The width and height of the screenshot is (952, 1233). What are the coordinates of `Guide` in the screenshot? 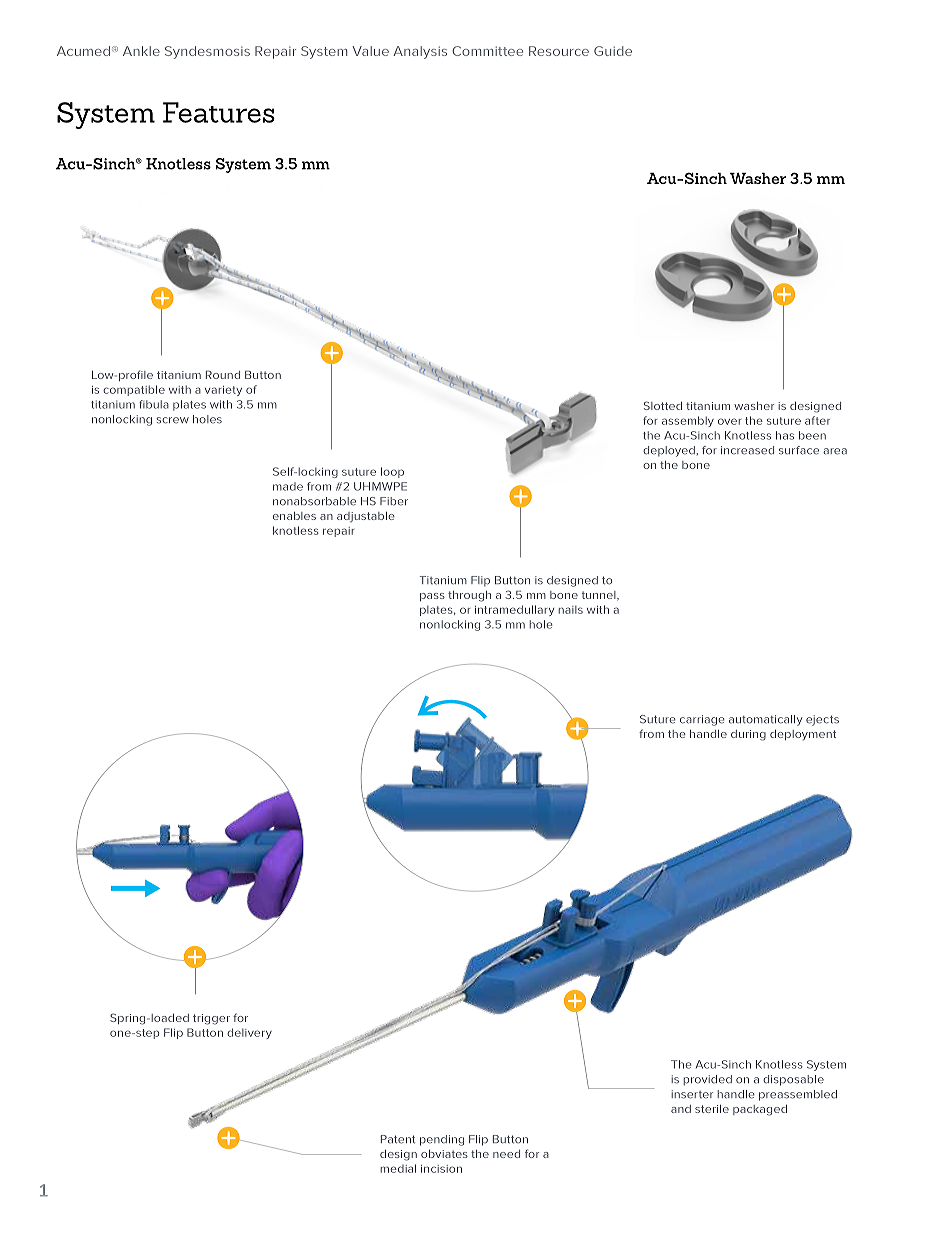 It's located at (613, 51).
